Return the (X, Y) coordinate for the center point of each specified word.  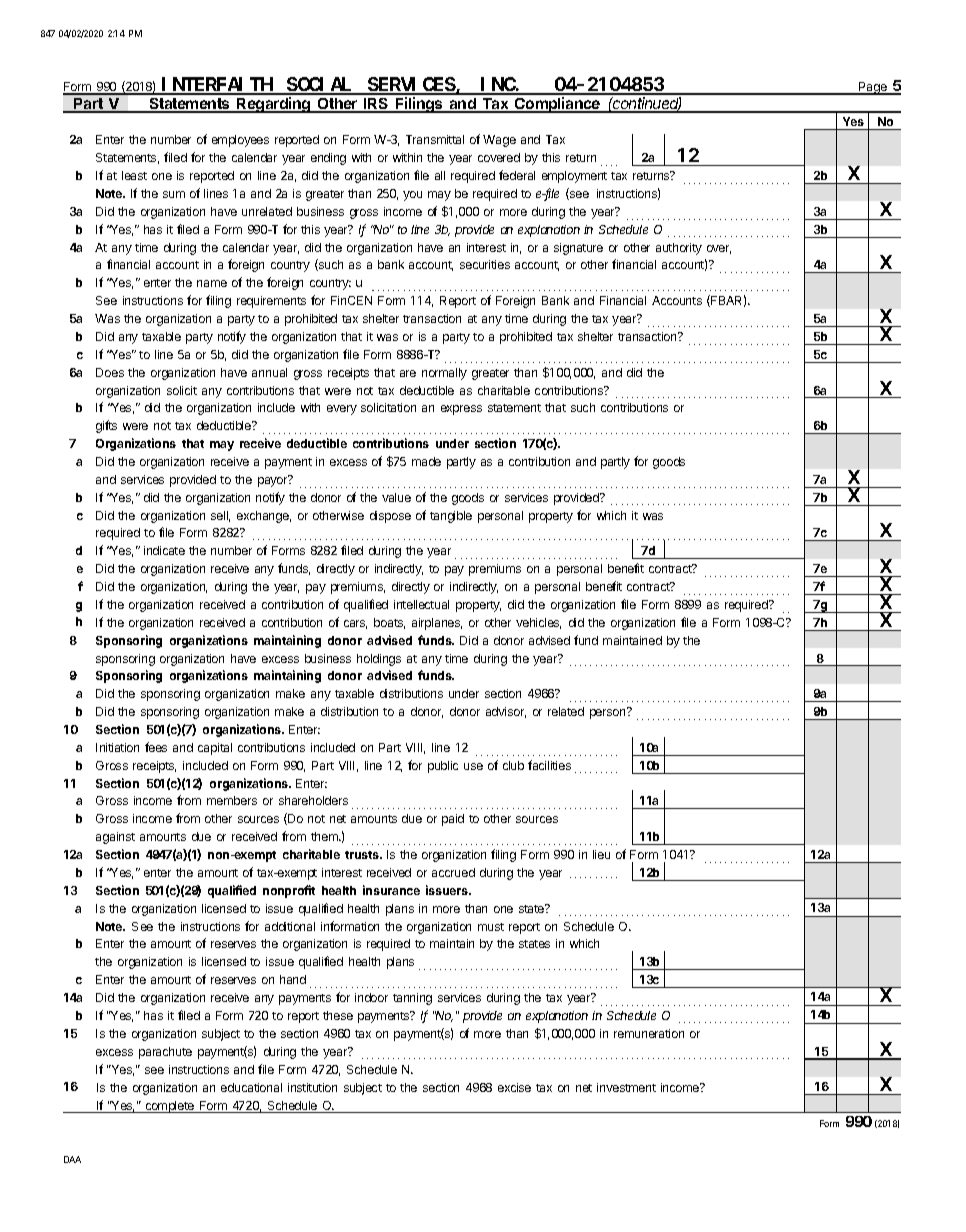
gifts (106, 426)
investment (626, 1087)
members (232, 800)
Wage (499, 141)
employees (240, 141)
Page (873, 88)
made (426, 461)
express (461, 410)
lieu (601, 854)
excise (514, 1087)
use (473, 766)
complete (169, 1107)
